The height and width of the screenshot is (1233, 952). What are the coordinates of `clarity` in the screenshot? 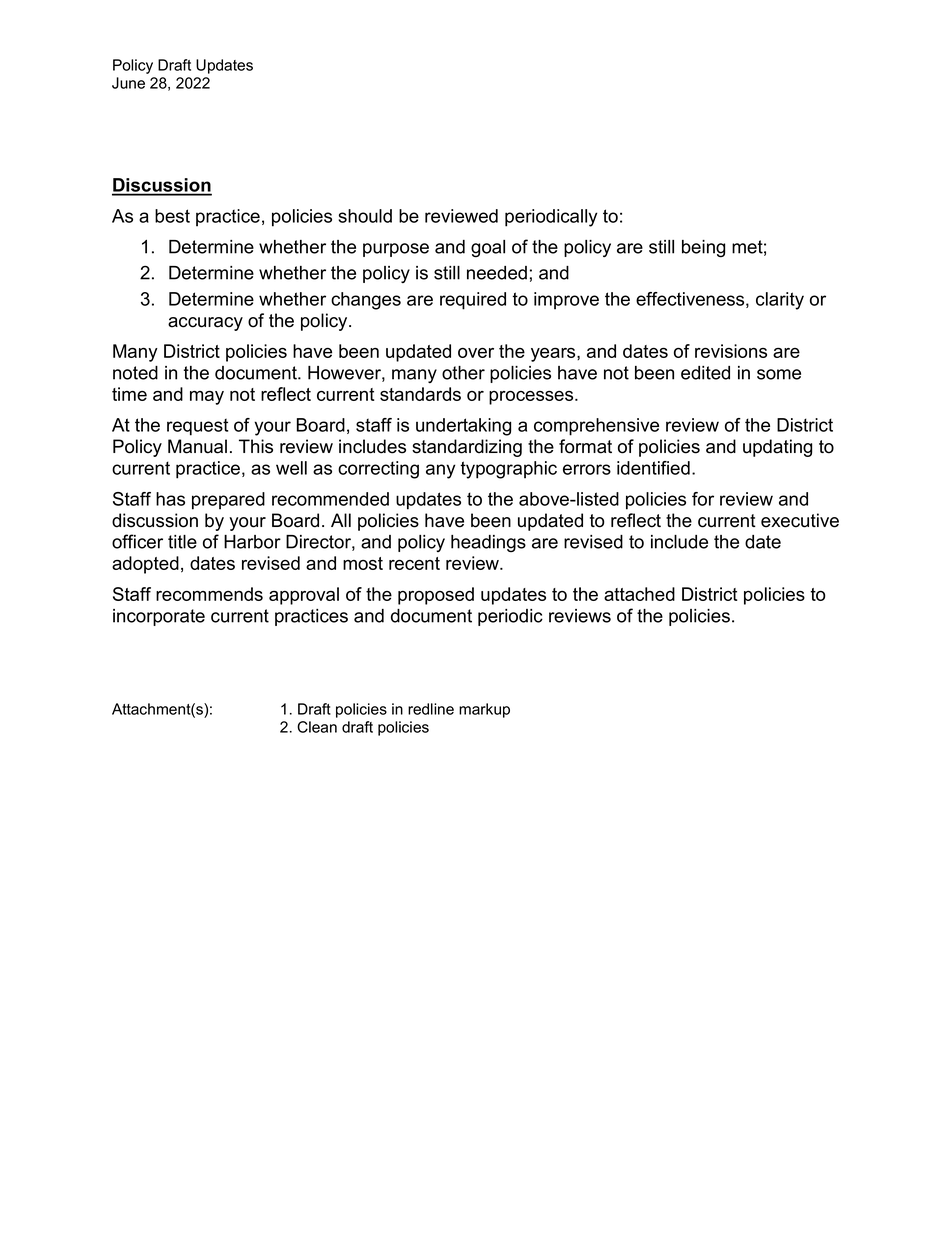 It's located at (780, 301).
